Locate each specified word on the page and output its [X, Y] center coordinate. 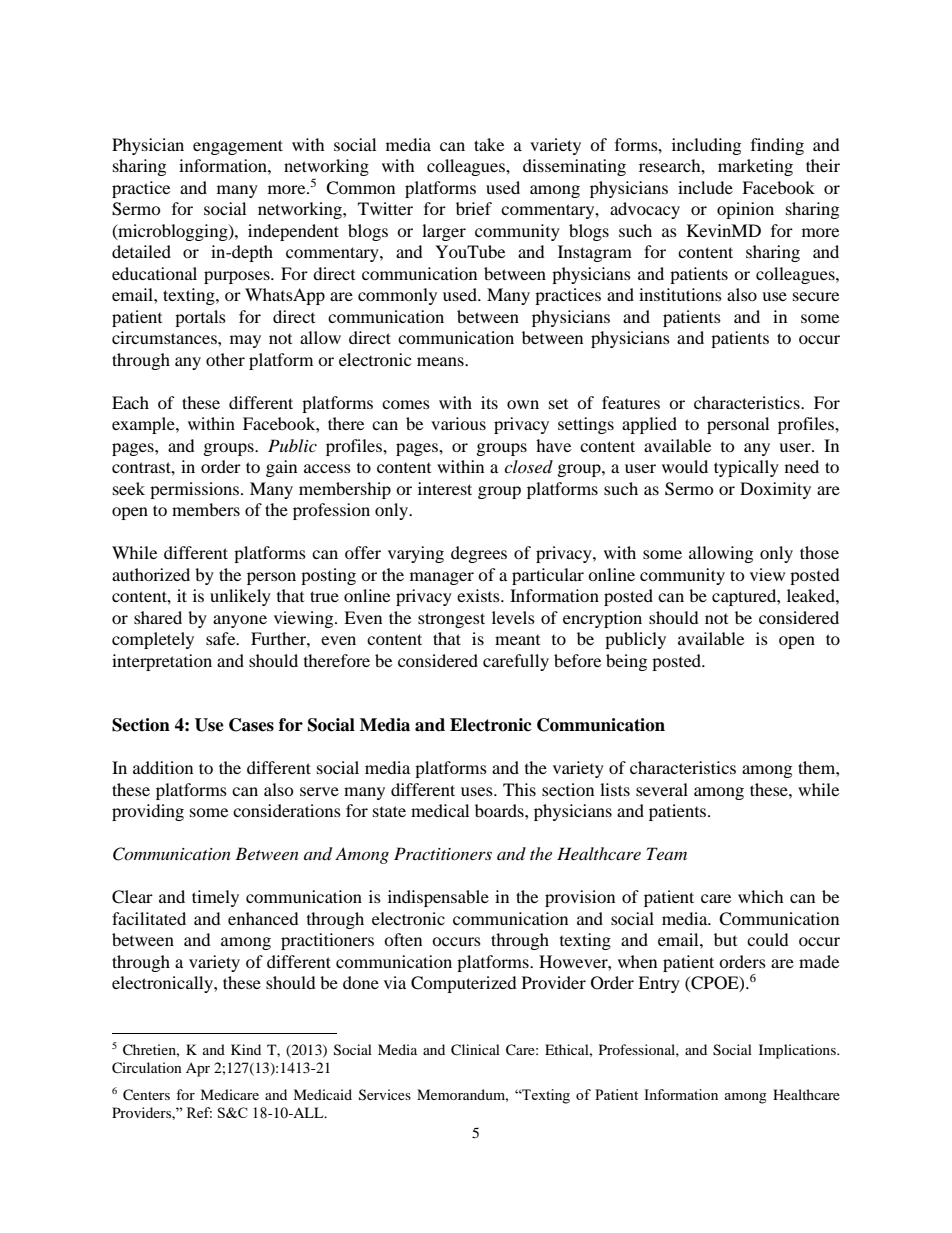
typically [746, 468]
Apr [198, 1070]
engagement [238, 147]
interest [445, 488]
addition [163, 767]
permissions [194, 490]
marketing [755, 167]
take [489, 144]
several [662, 789]
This [519, 789]
